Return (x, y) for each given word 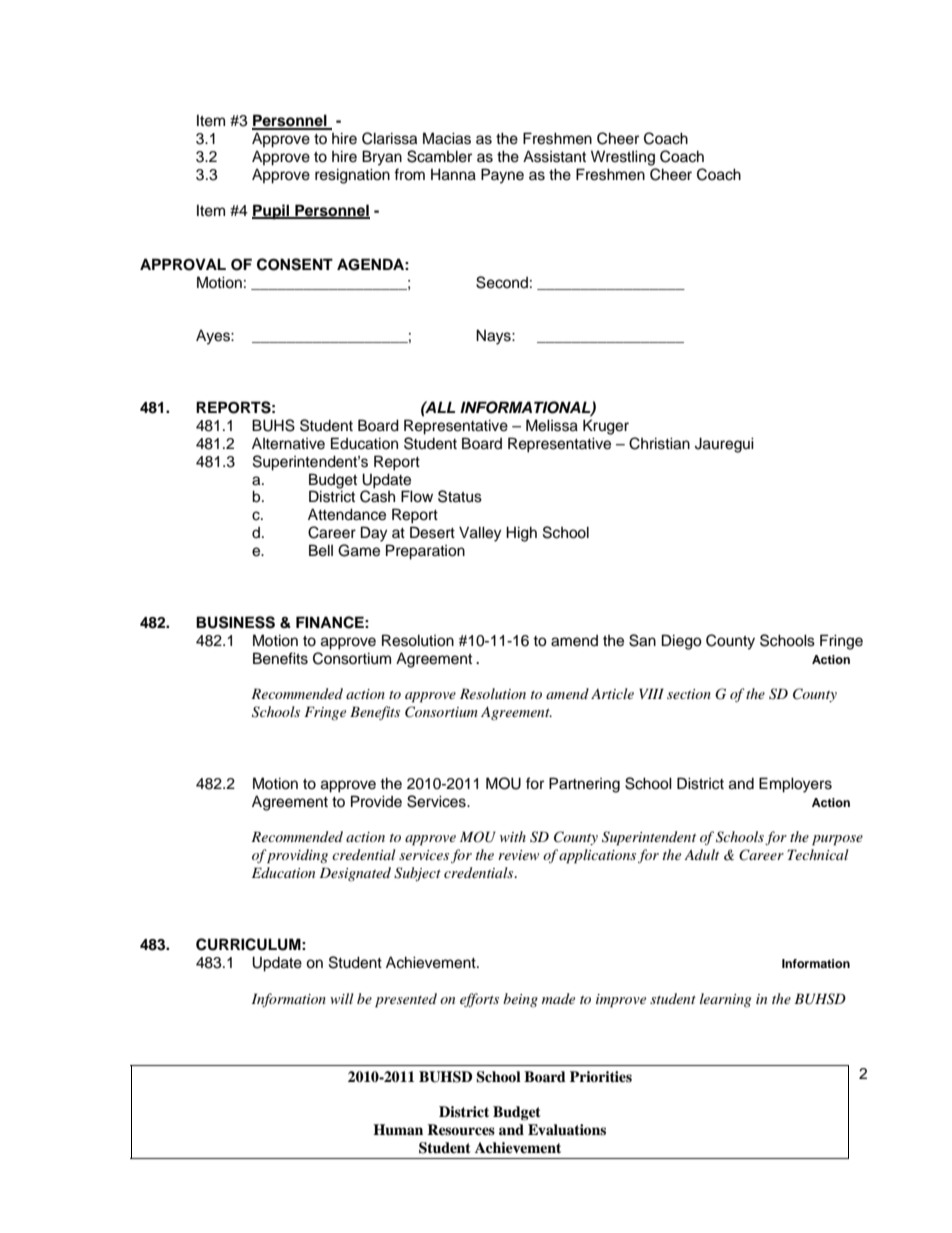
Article (612, 693)
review (518, 855)
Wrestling (623, 158)
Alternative (288, 443)
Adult (701, 854)
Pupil (272, 212)
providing (297, 856)
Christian (659, 443)
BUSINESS (235, 622)
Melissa (552, 425)
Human (398, 1130)
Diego (682, 642)
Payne (502, 176)
